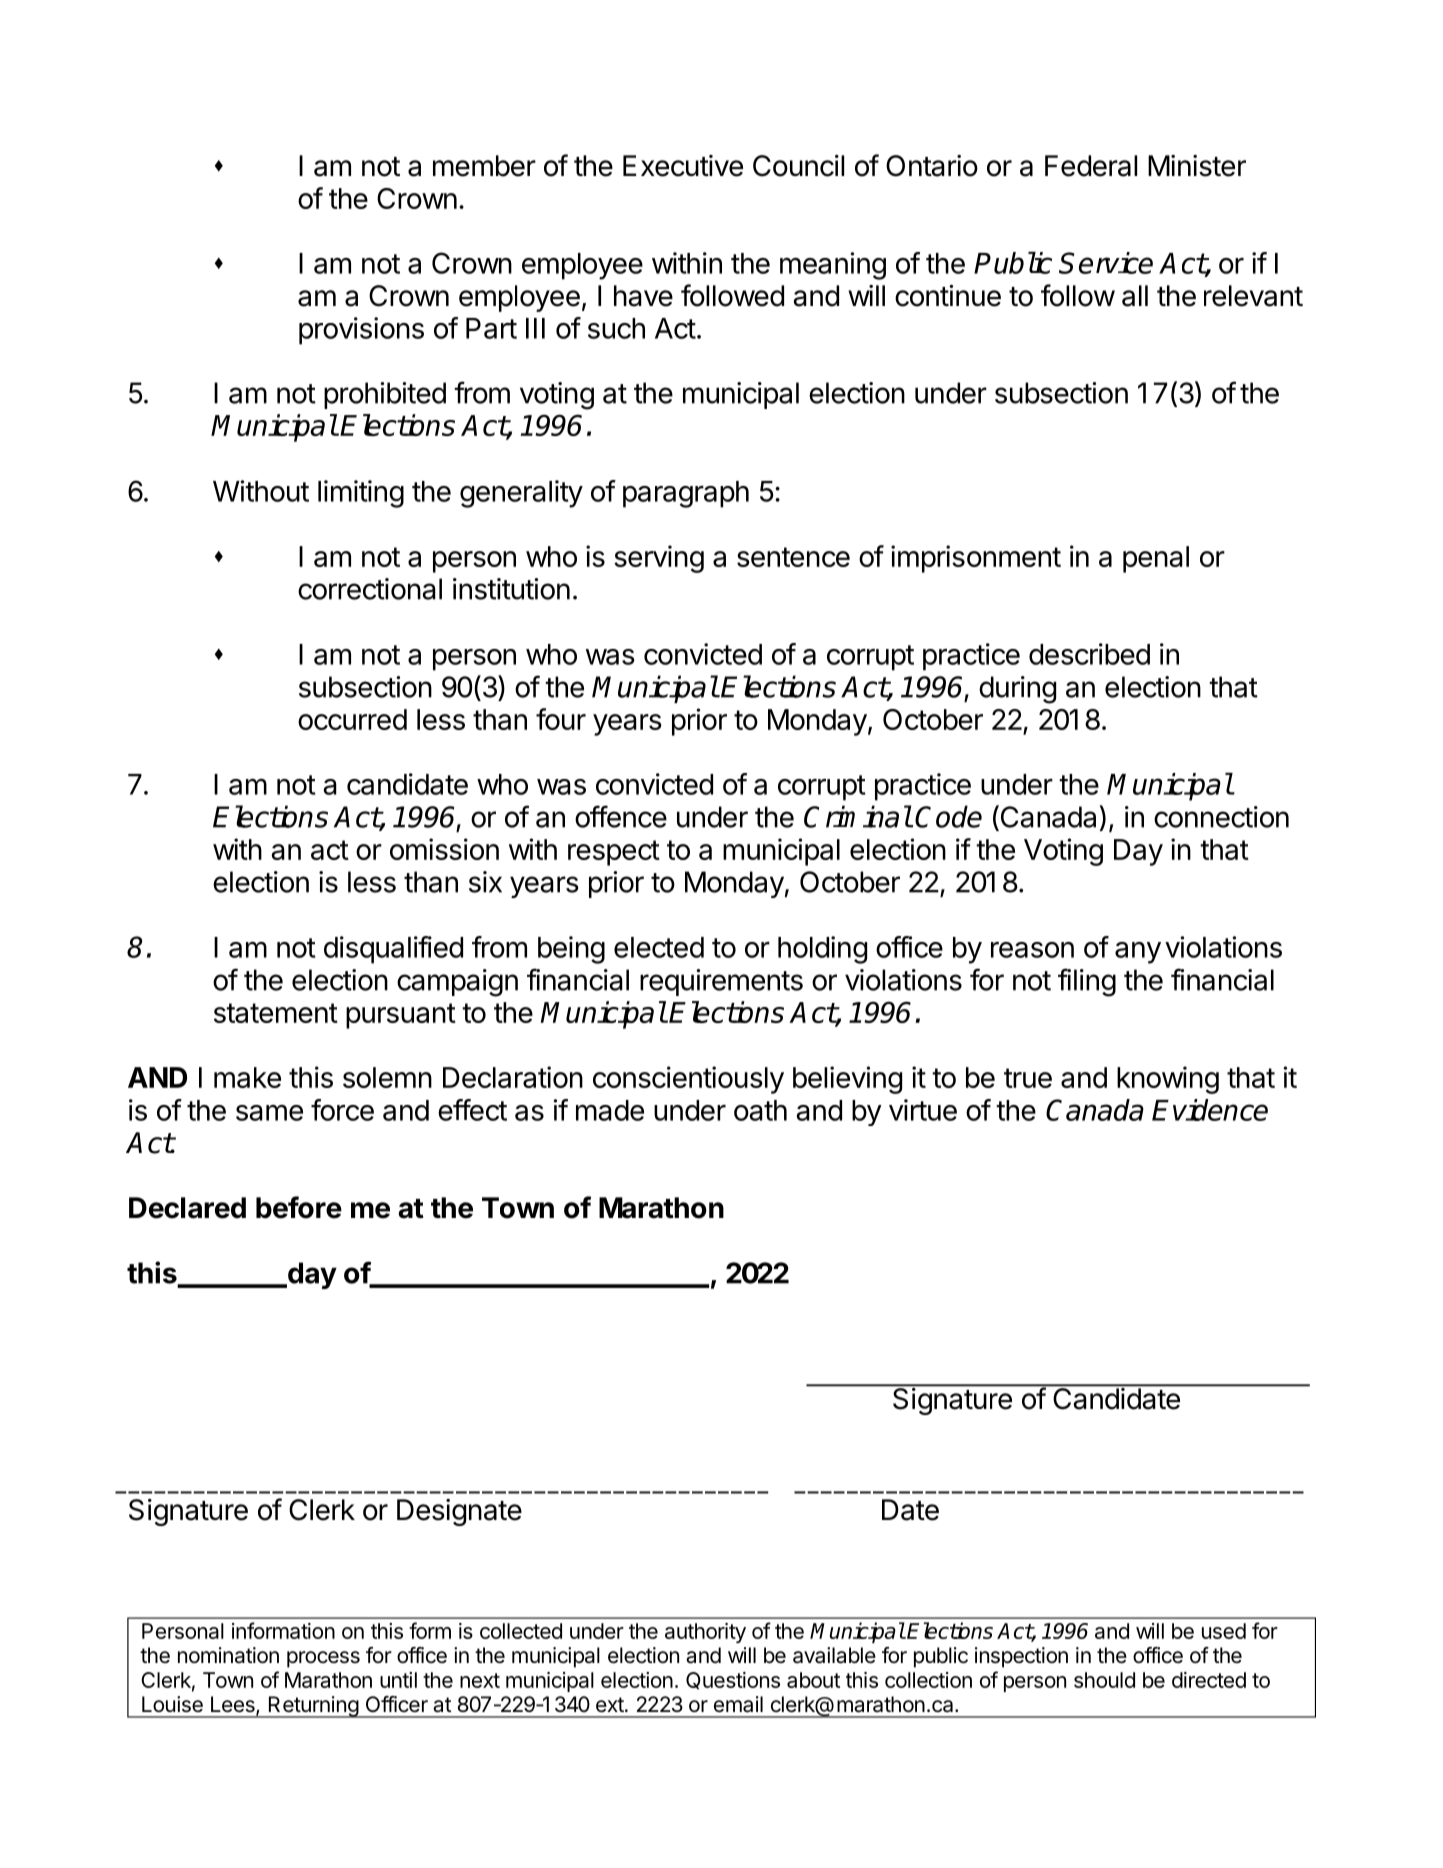  I want to click on correctional, so click(370, 589).
